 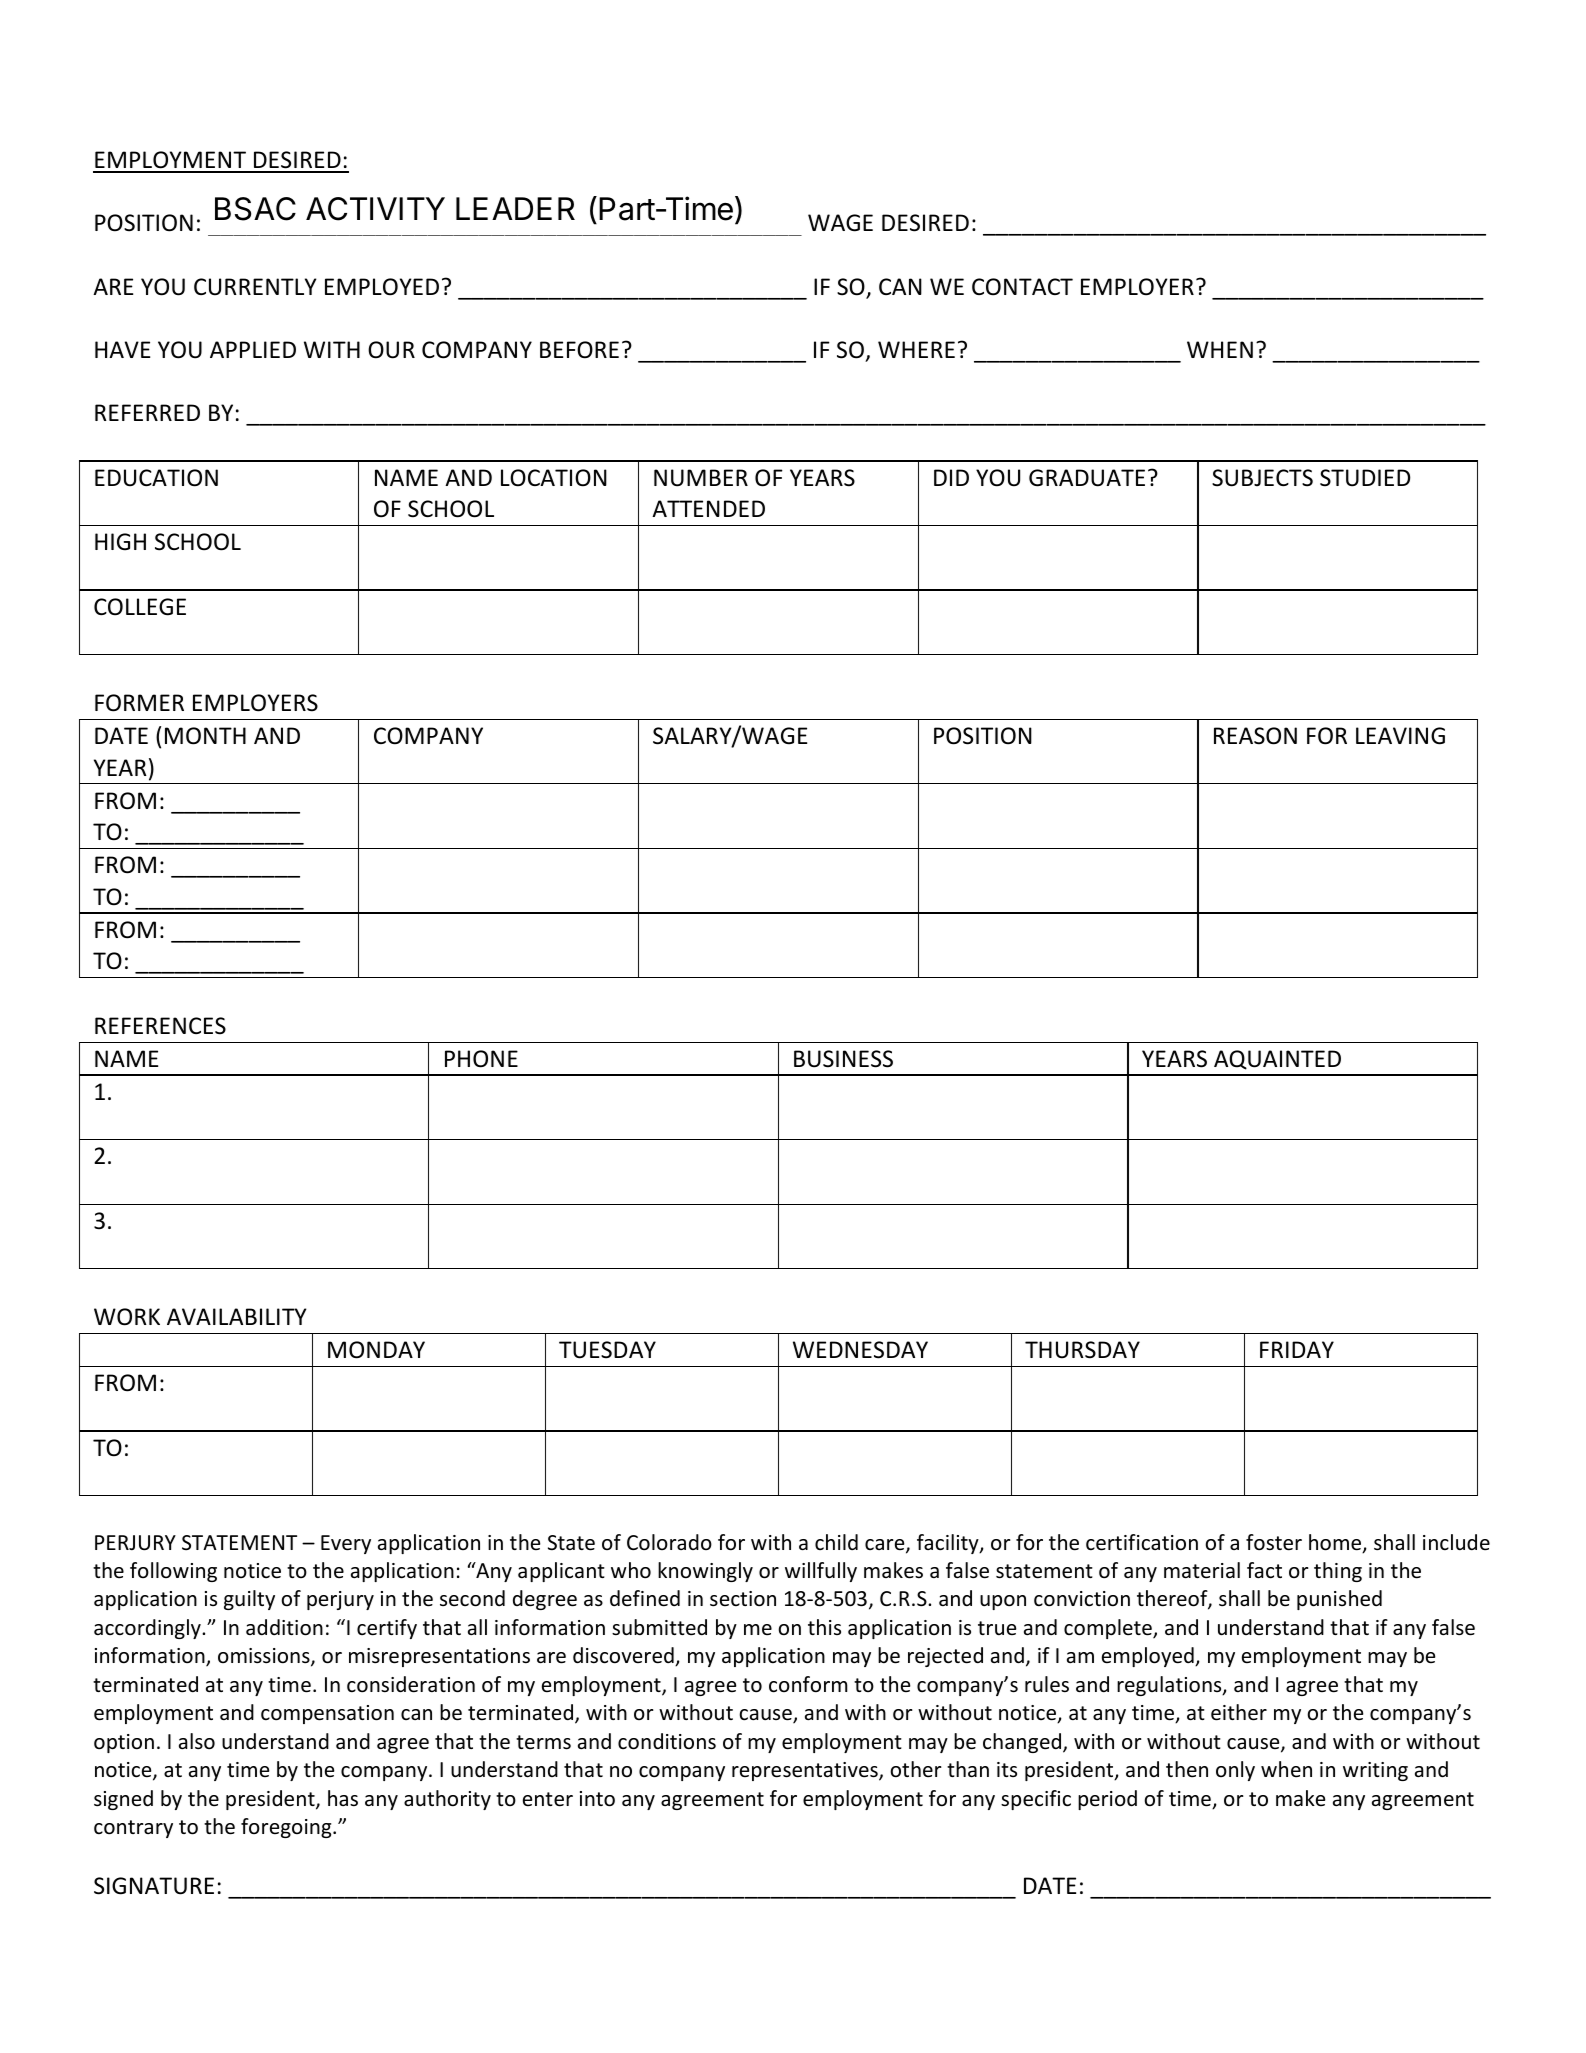 I want to click on REASON, so click(x=1255, y=736).
